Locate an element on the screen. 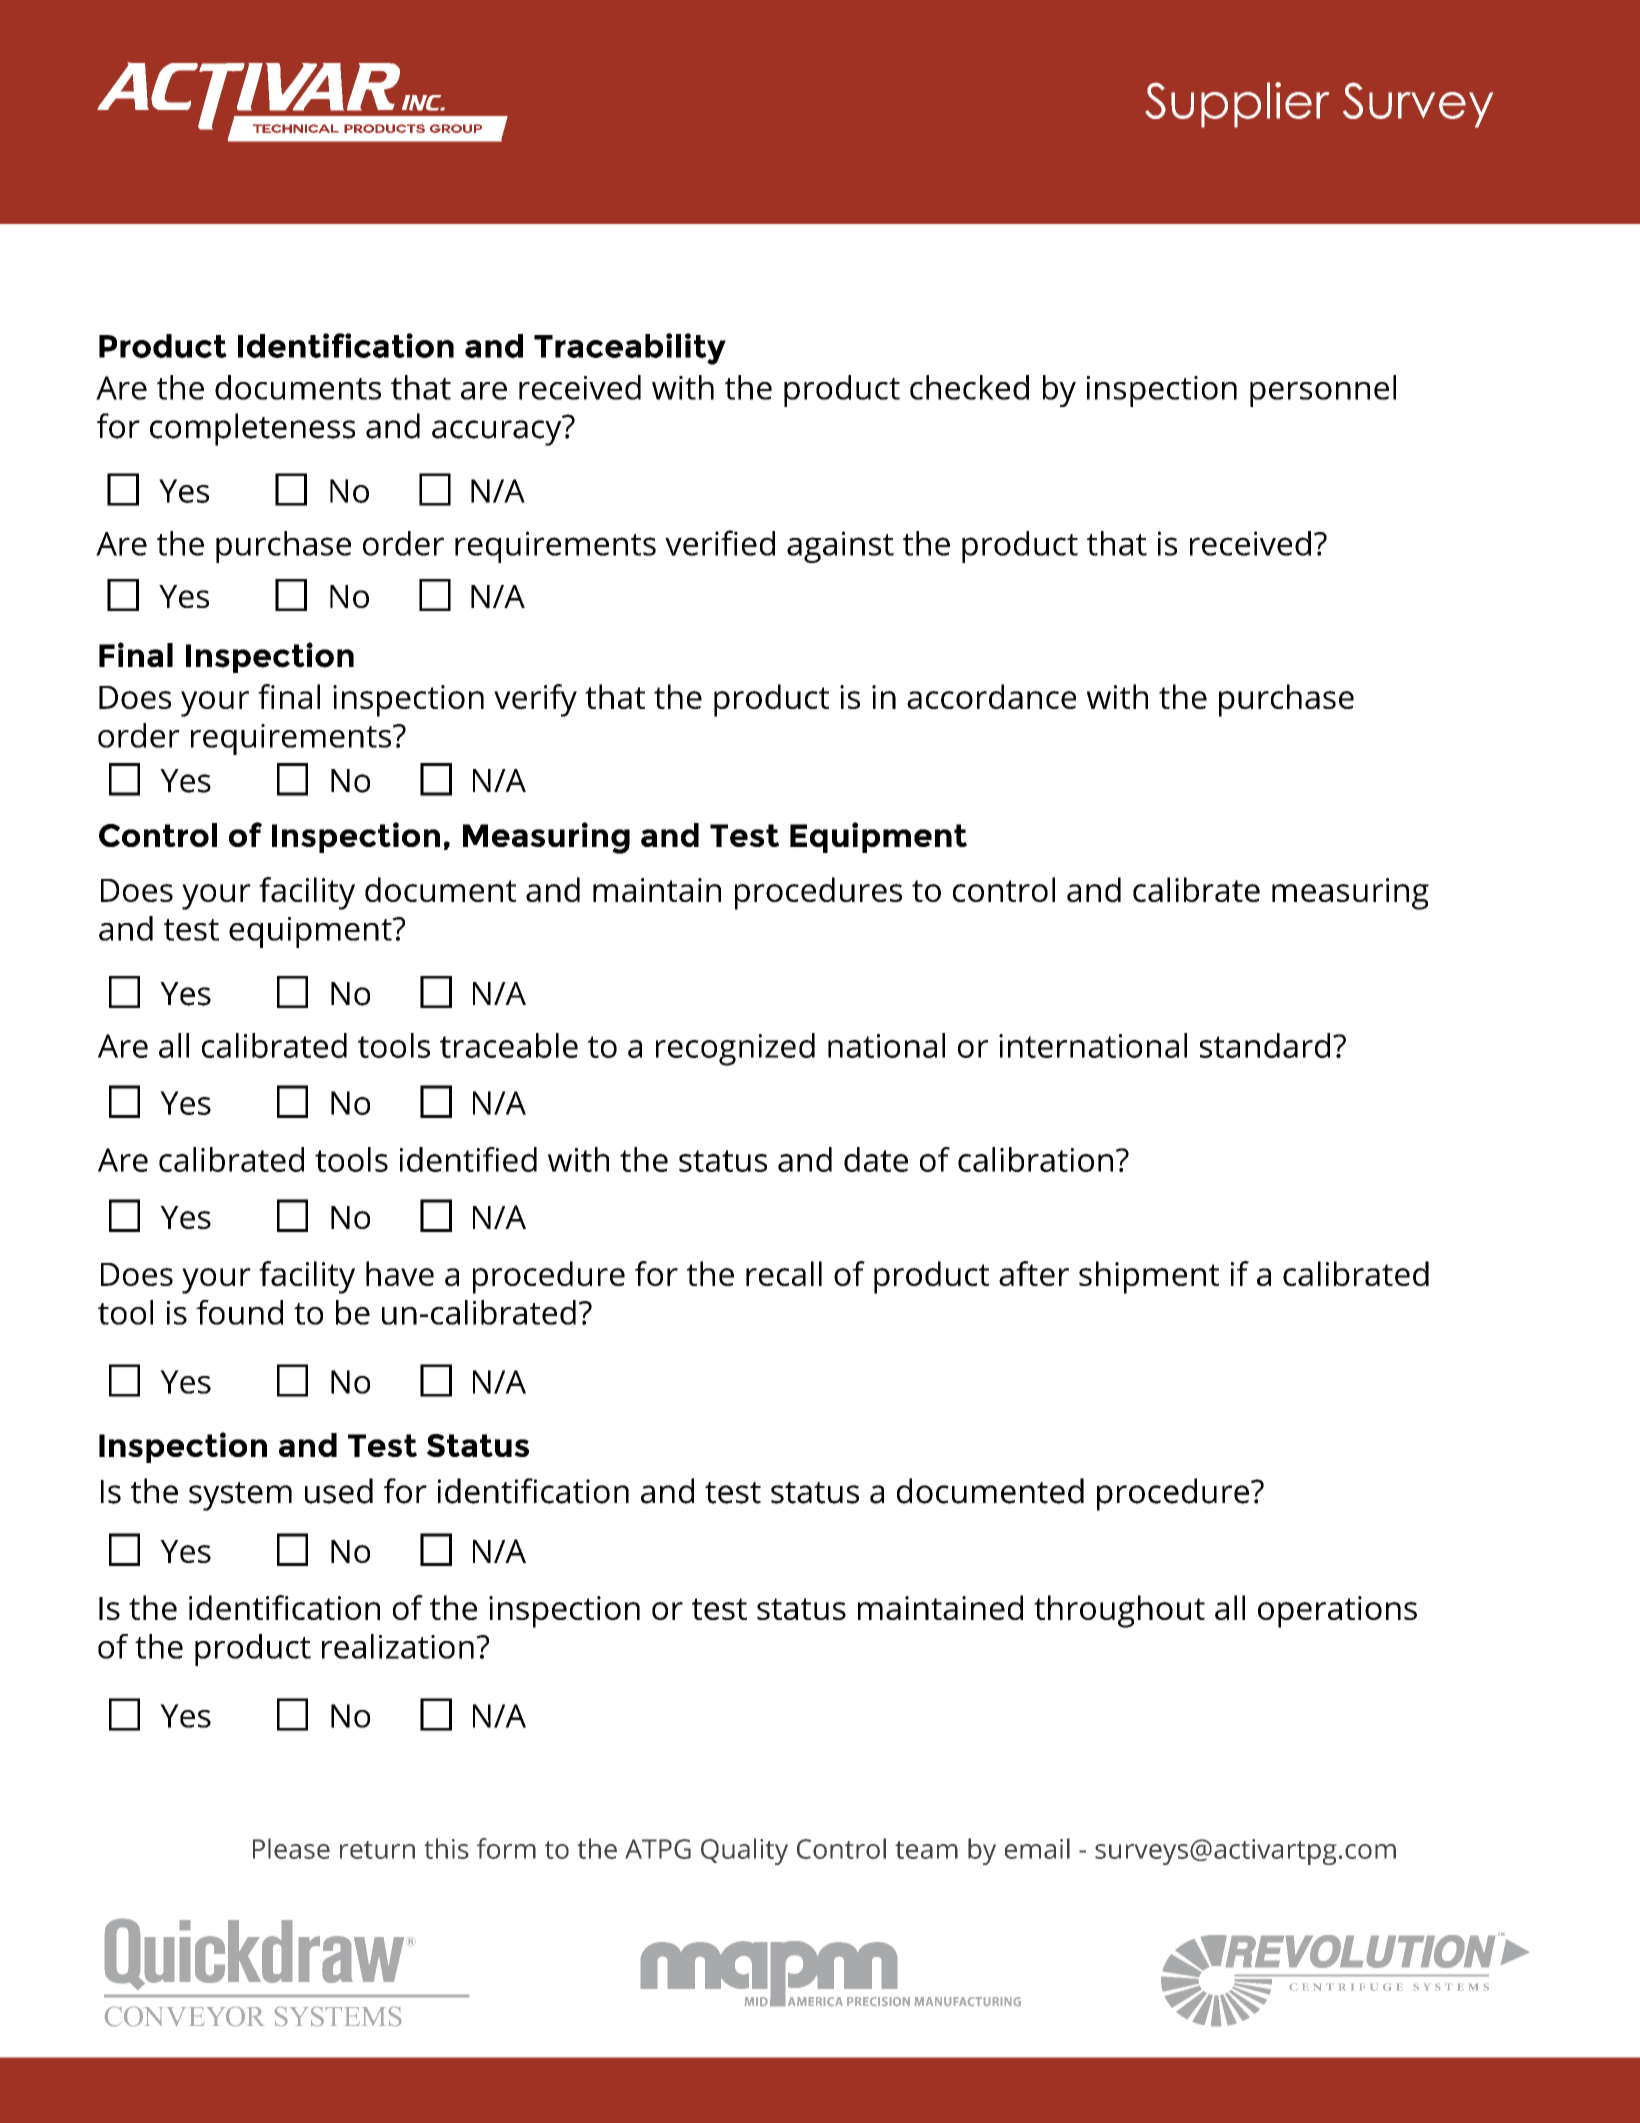 This screenshot has width=1640, height=2123. recognized is located at coordinates (735, 1049).
